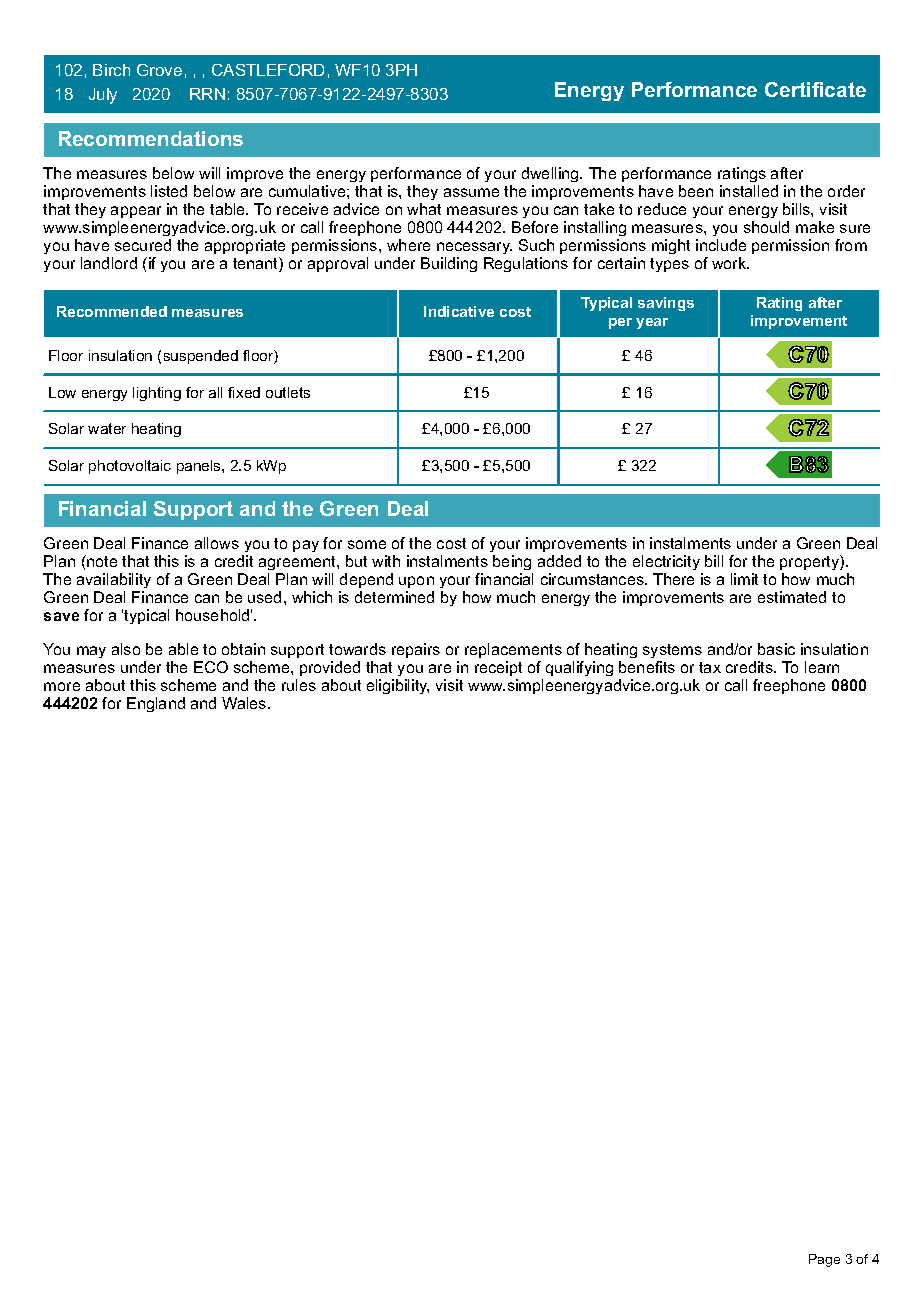 The height and width of the document is (1308, 924). What do you see at coordinates (151, 138) in the document?
I see `Recommendations` at bounding box center [151, 138].
